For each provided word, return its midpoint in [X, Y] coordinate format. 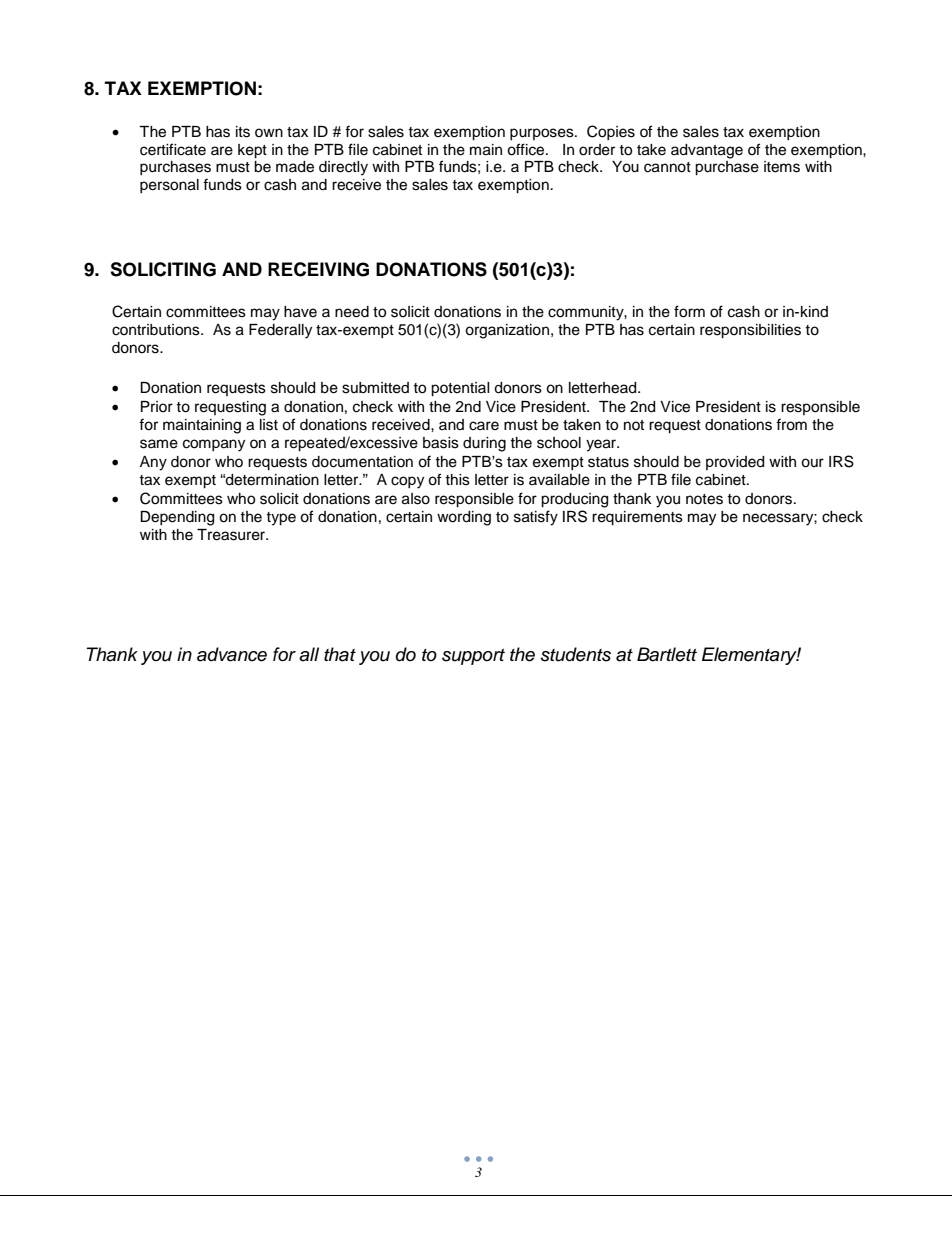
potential [460, 389]
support [473, 657]
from [791, 424]
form [689, 311]
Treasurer [232, 535]
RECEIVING [318, 269]
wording [464, 518]
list [269, 425]
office [527, 149]
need [352, 312]
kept [252, 151]
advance [232, 654]
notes [704, 499]
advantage [707, 151]
